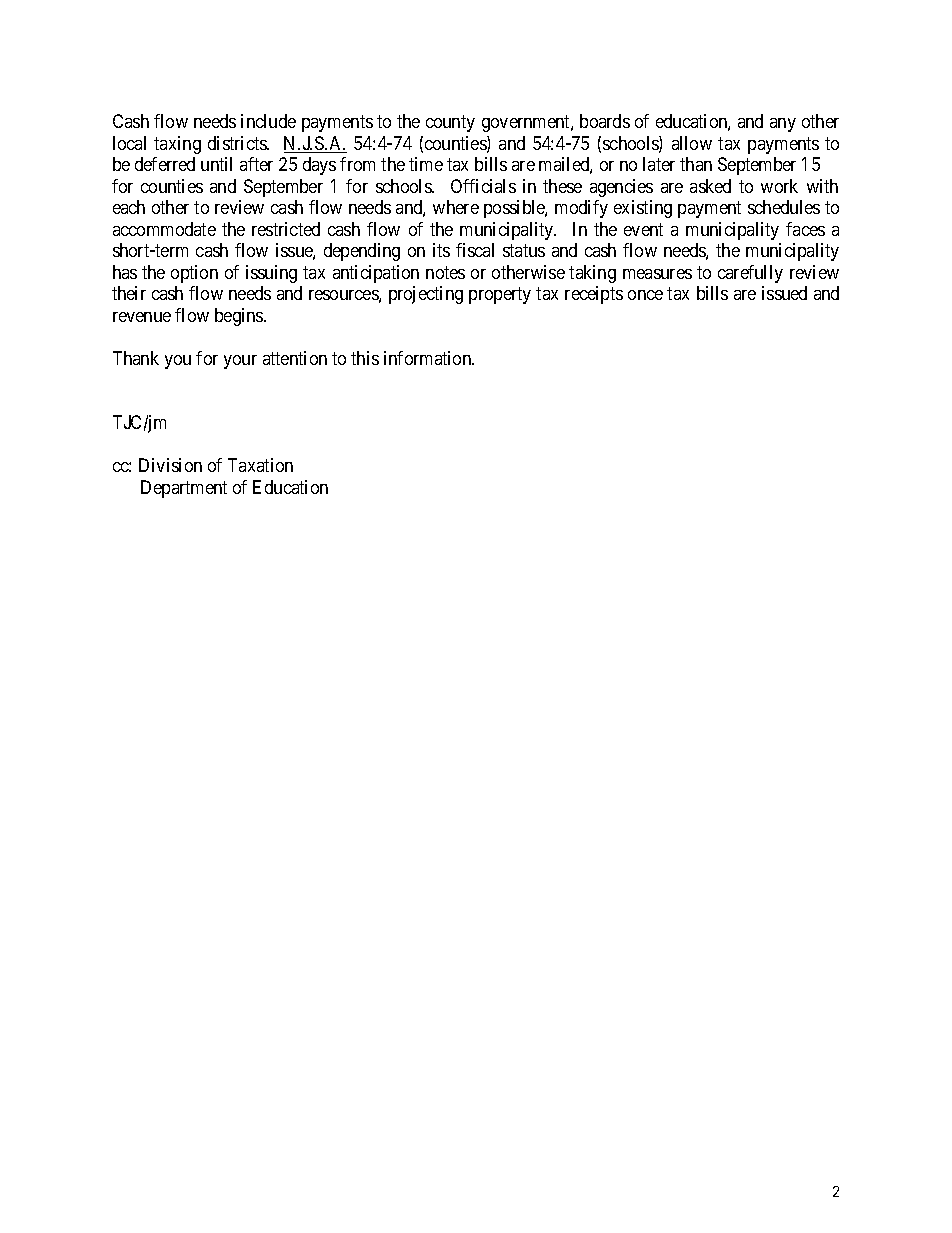 This image has width=952, height=1233. Describe the element at coordinates (783, 125) in the image. I see `any` at that location.
